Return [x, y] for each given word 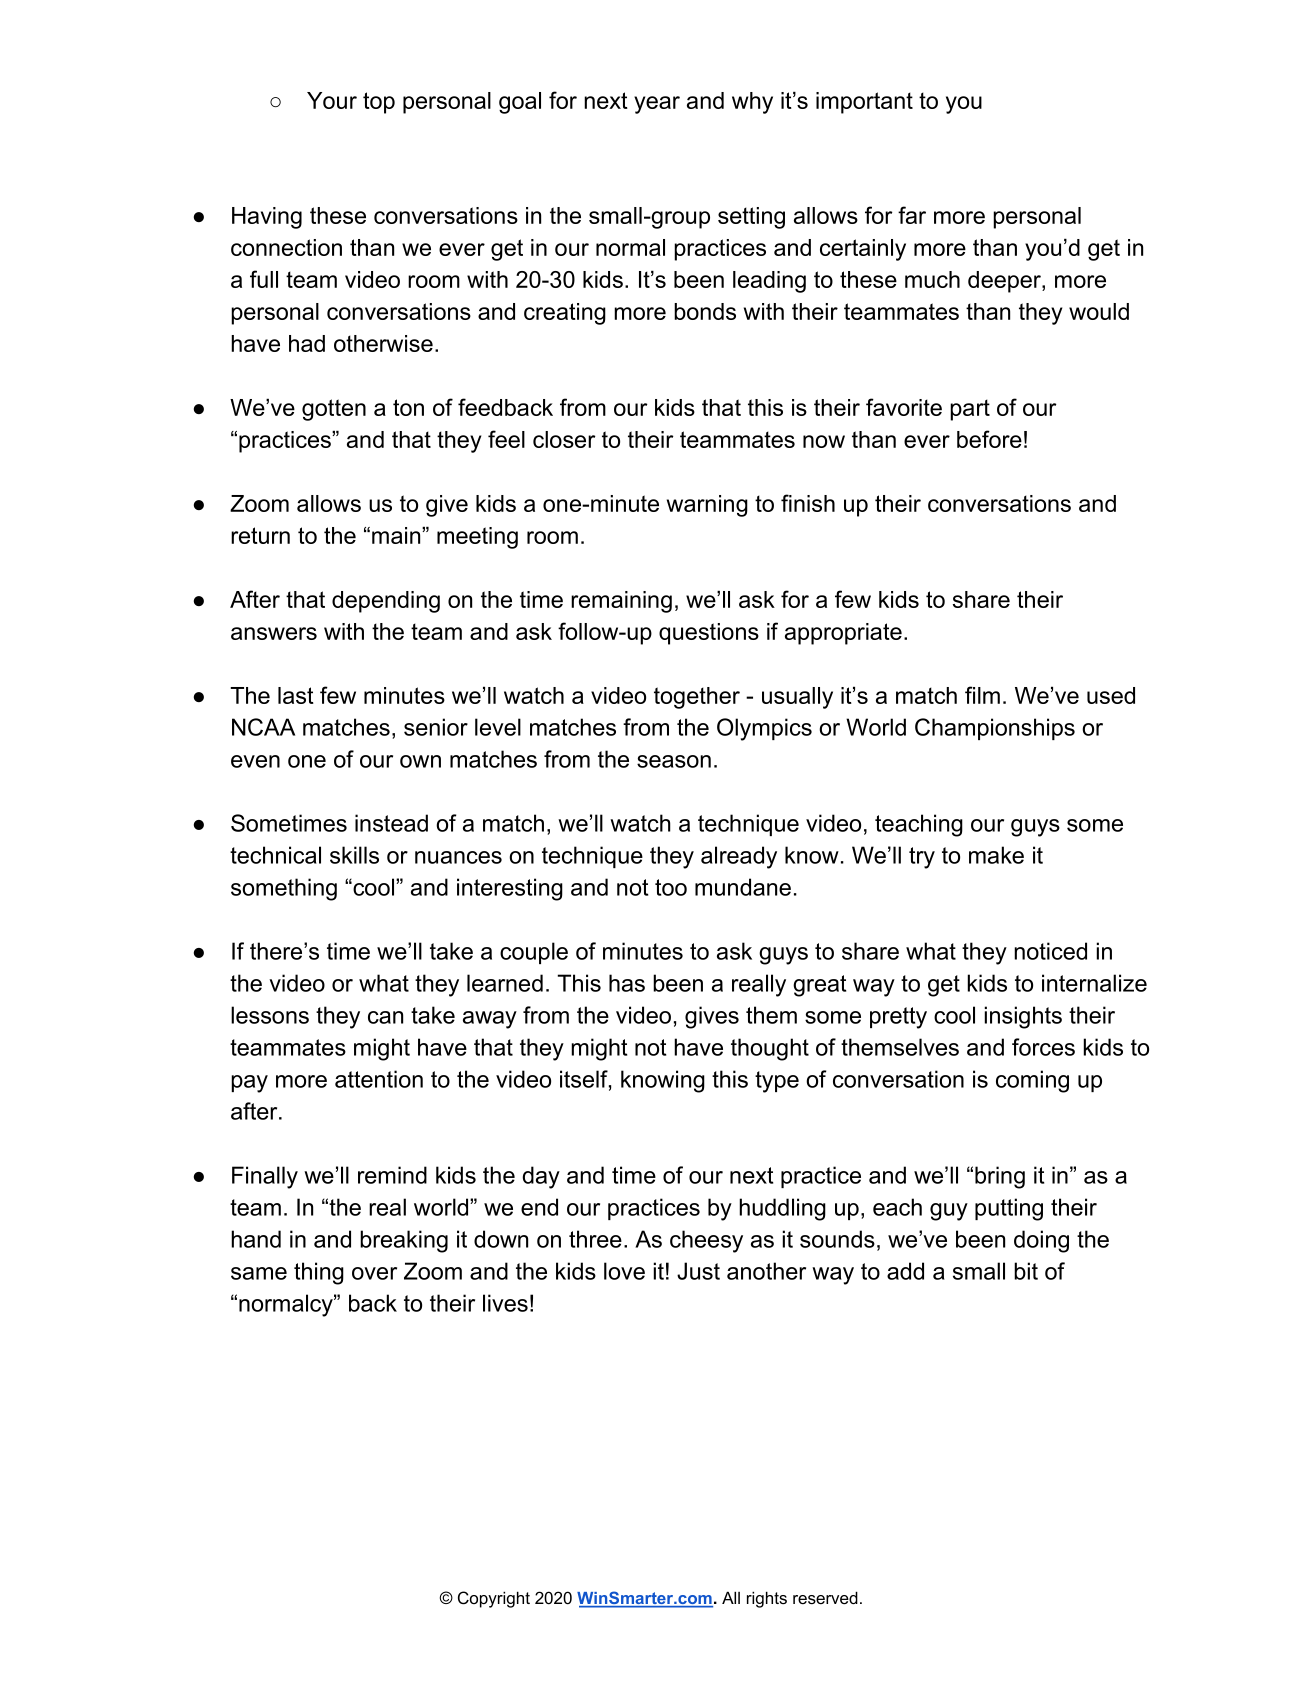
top [379, 103]
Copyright [494, 1599]
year [657, 105]
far [912, 215]
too [671, 887]
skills [354, 855]
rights [767, 1599]
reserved [825, 1597]
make [996, 855]
